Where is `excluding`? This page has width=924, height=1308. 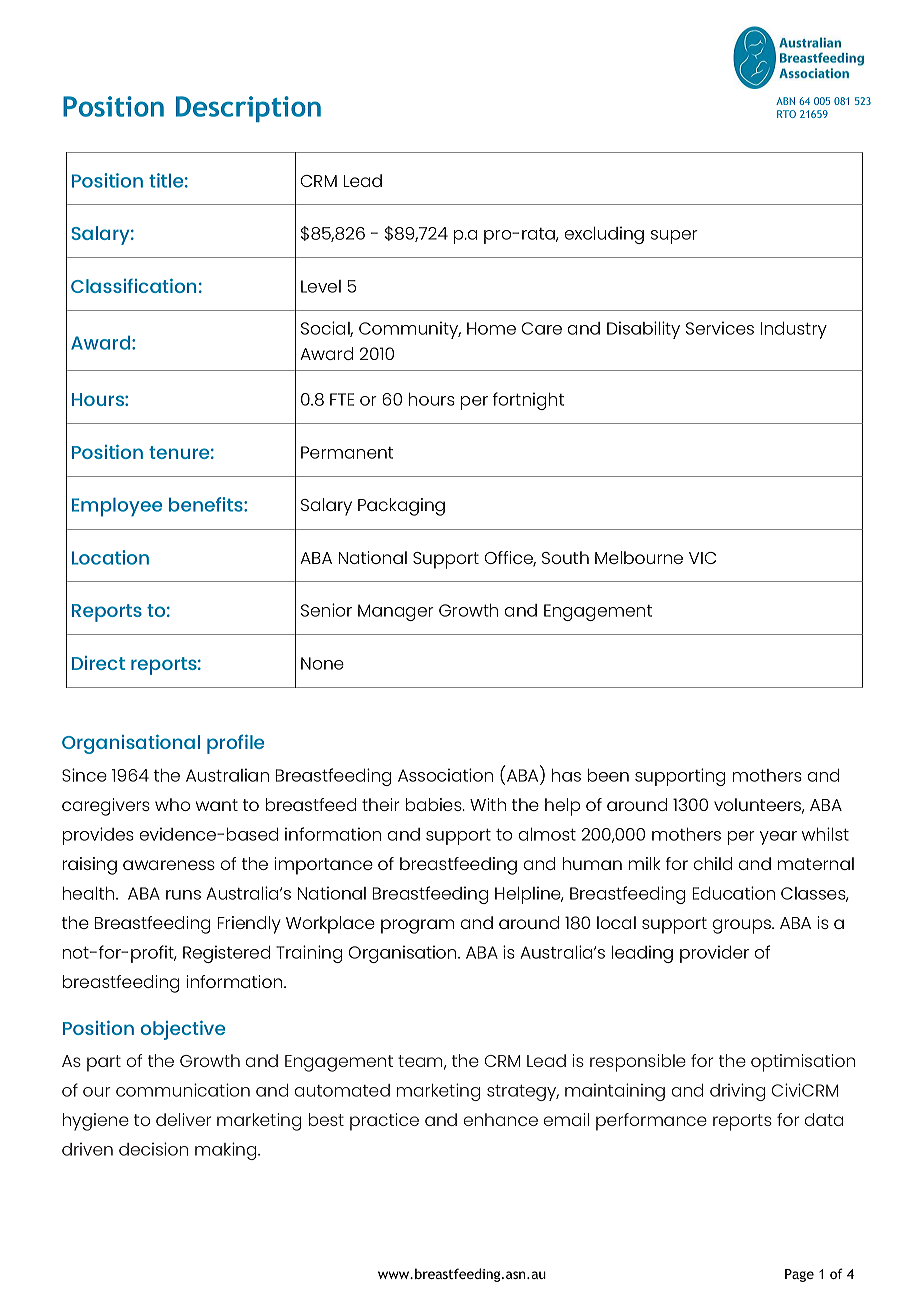 excluding is located at coordinates (604, 235).
